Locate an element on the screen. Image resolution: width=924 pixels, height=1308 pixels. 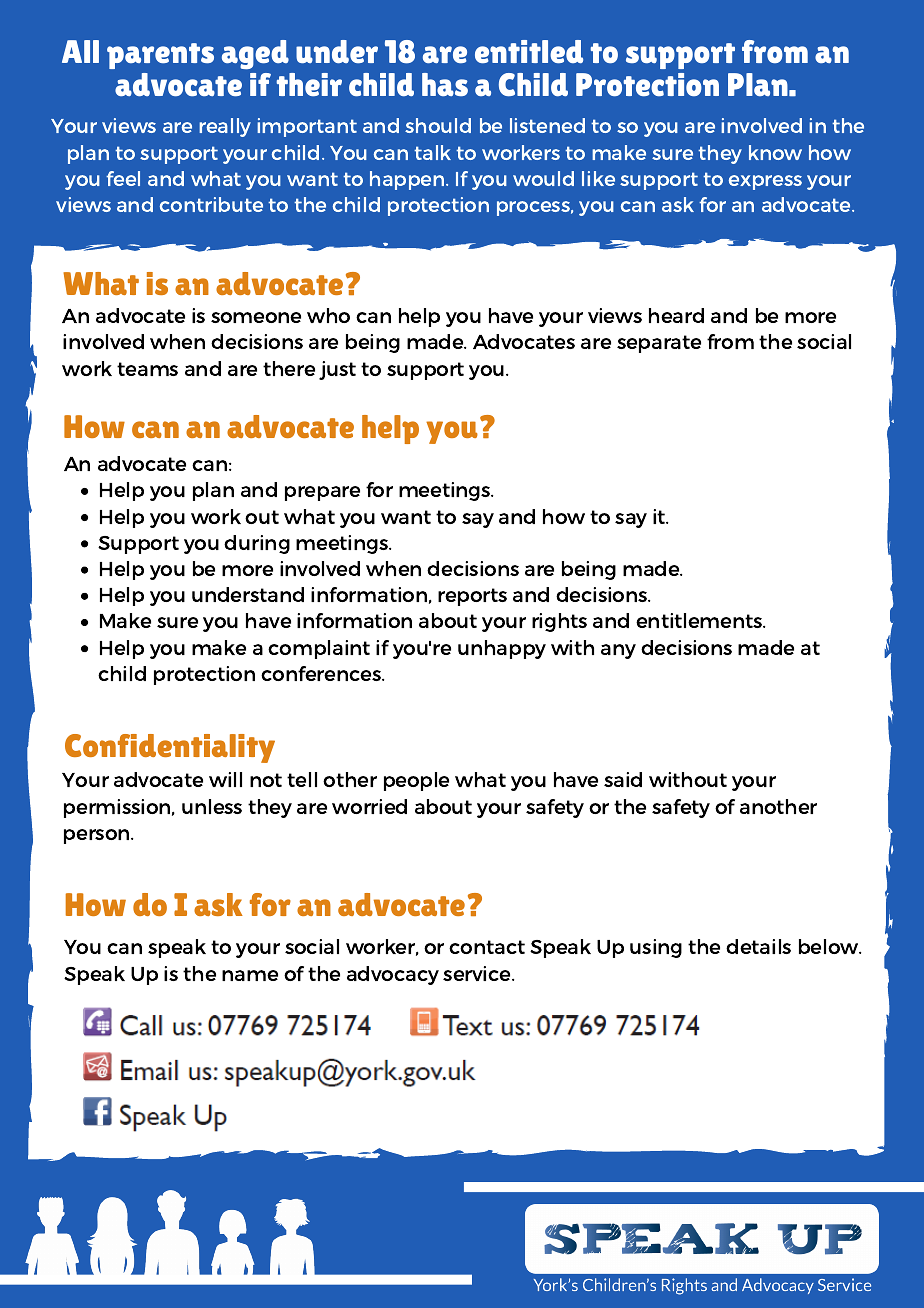
said is located at coordinates (623, 779).
